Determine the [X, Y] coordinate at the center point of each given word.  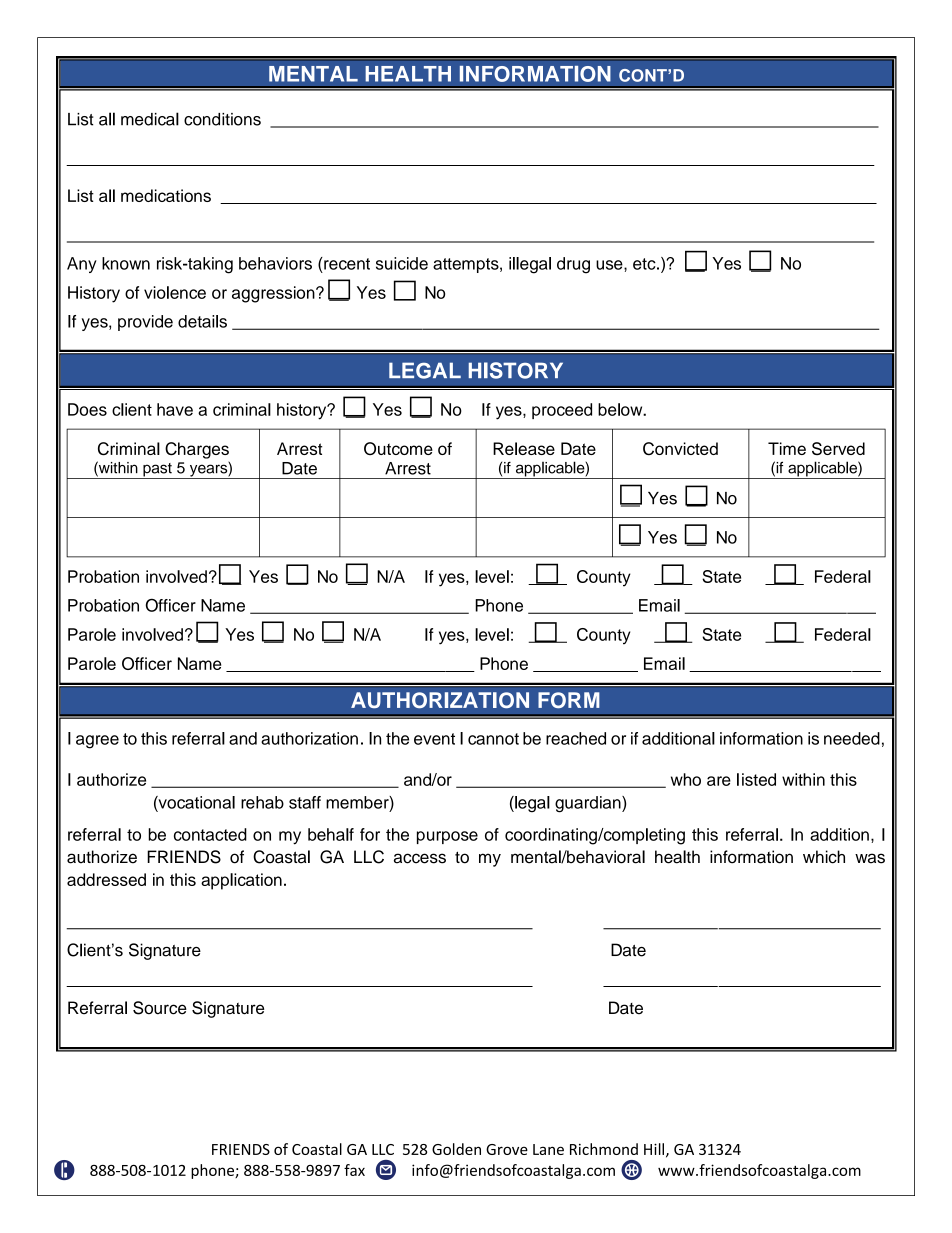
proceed [562, 411]
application [241, 881]
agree [97, 742]
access [420, 858]
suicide [402, 263]
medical [150, 119]
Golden [456, 1149]
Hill [654, 1149]
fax [354, 1170]
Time [787, 448]
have [175, 409]
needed [852, 738]
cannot [493, 739]
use [610, 265]
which [824, 857]
